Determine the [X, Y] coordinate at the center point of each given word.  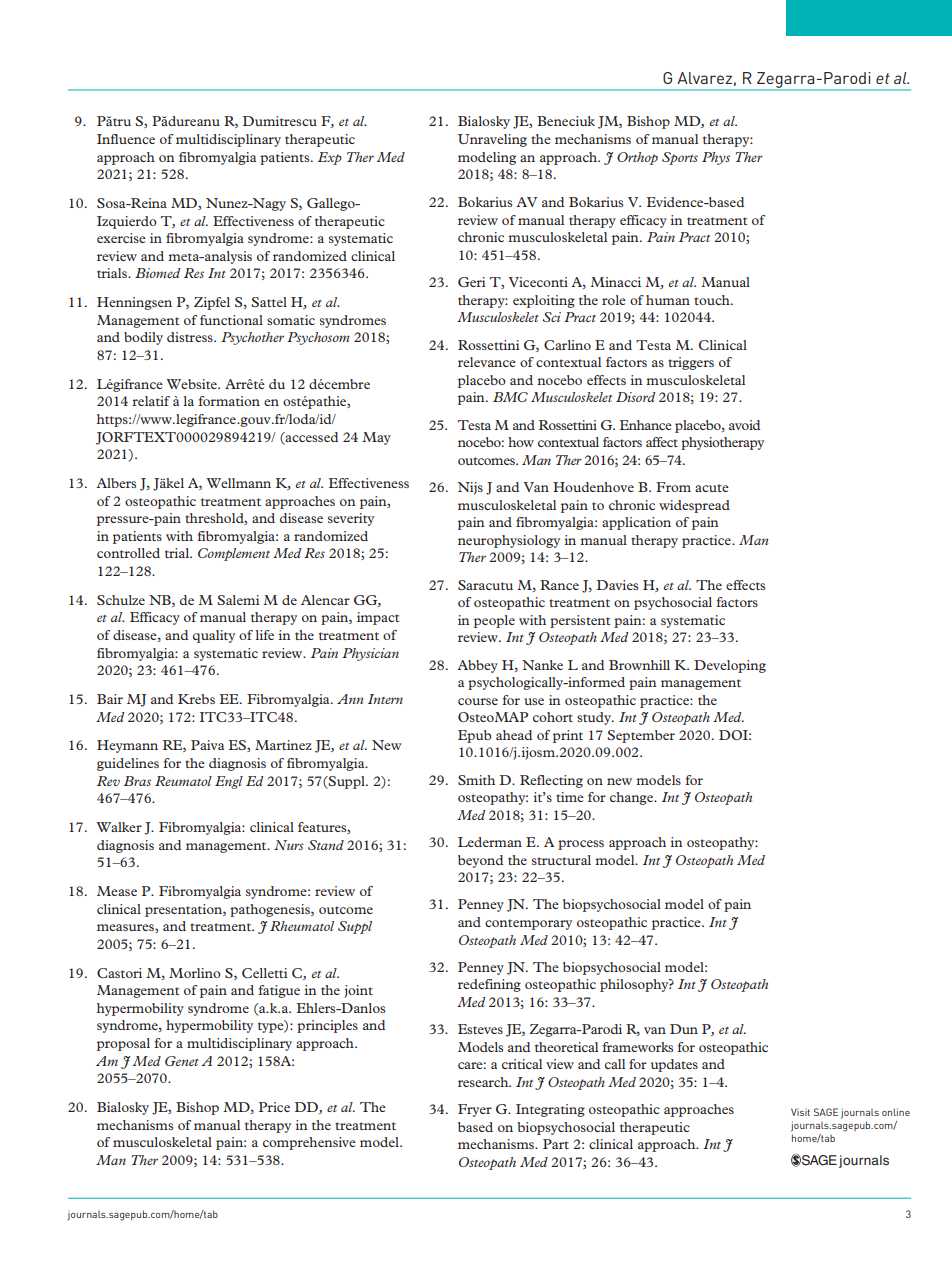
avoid [744, 425]
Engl [229, 782]
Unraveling [492, 140]
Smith [476, 780]
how [521, 442]
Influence [126, 139]
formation [229, 401]
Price [274, 1107]
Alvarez [704, 78]
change [633, 798]
